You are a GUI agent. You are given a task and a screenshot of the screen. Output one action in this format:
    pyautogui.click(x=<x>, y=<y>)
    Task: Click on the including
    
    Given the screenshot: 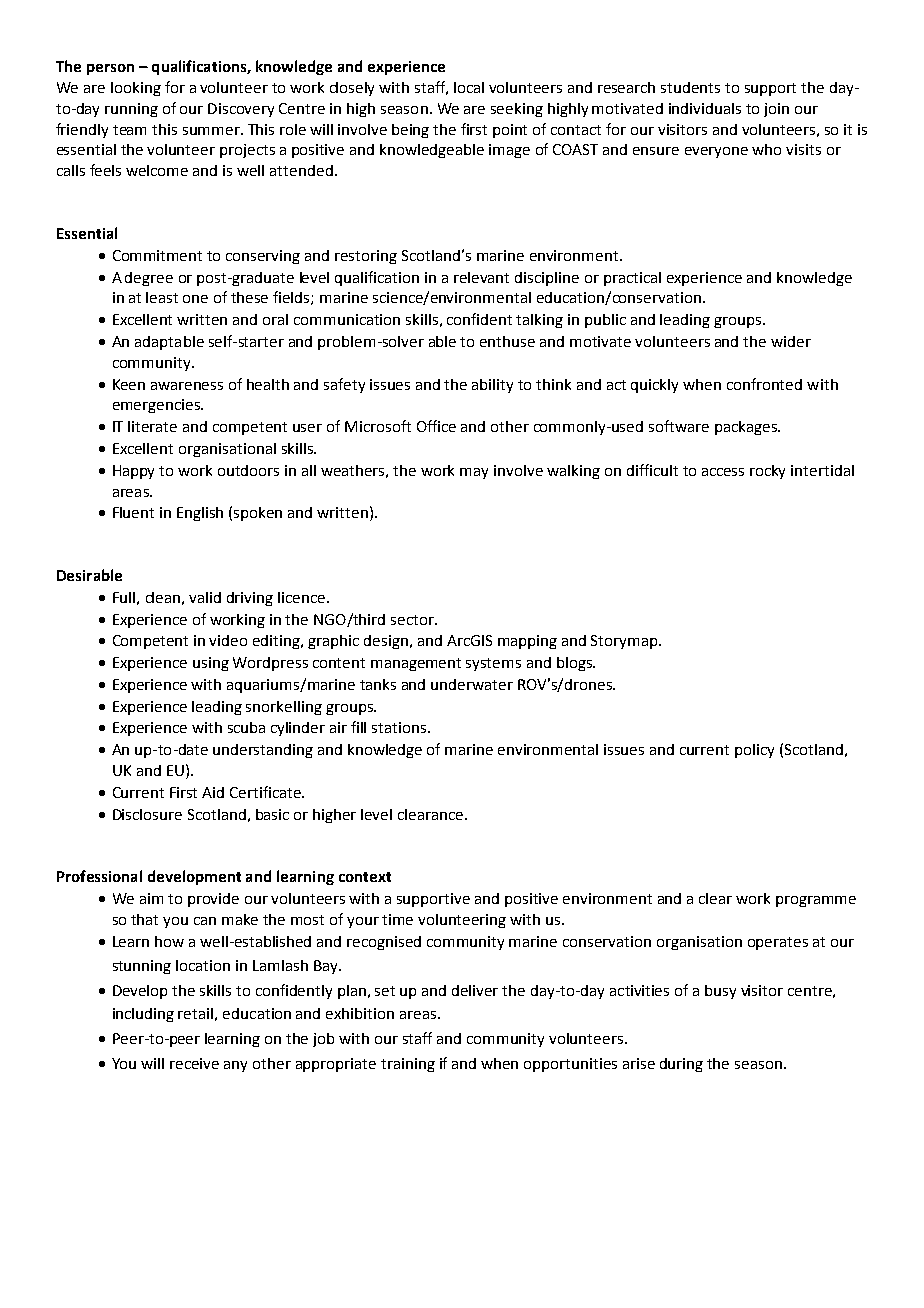 What is the action you would take?
    pyautogui.click(x=143, y=1015)
